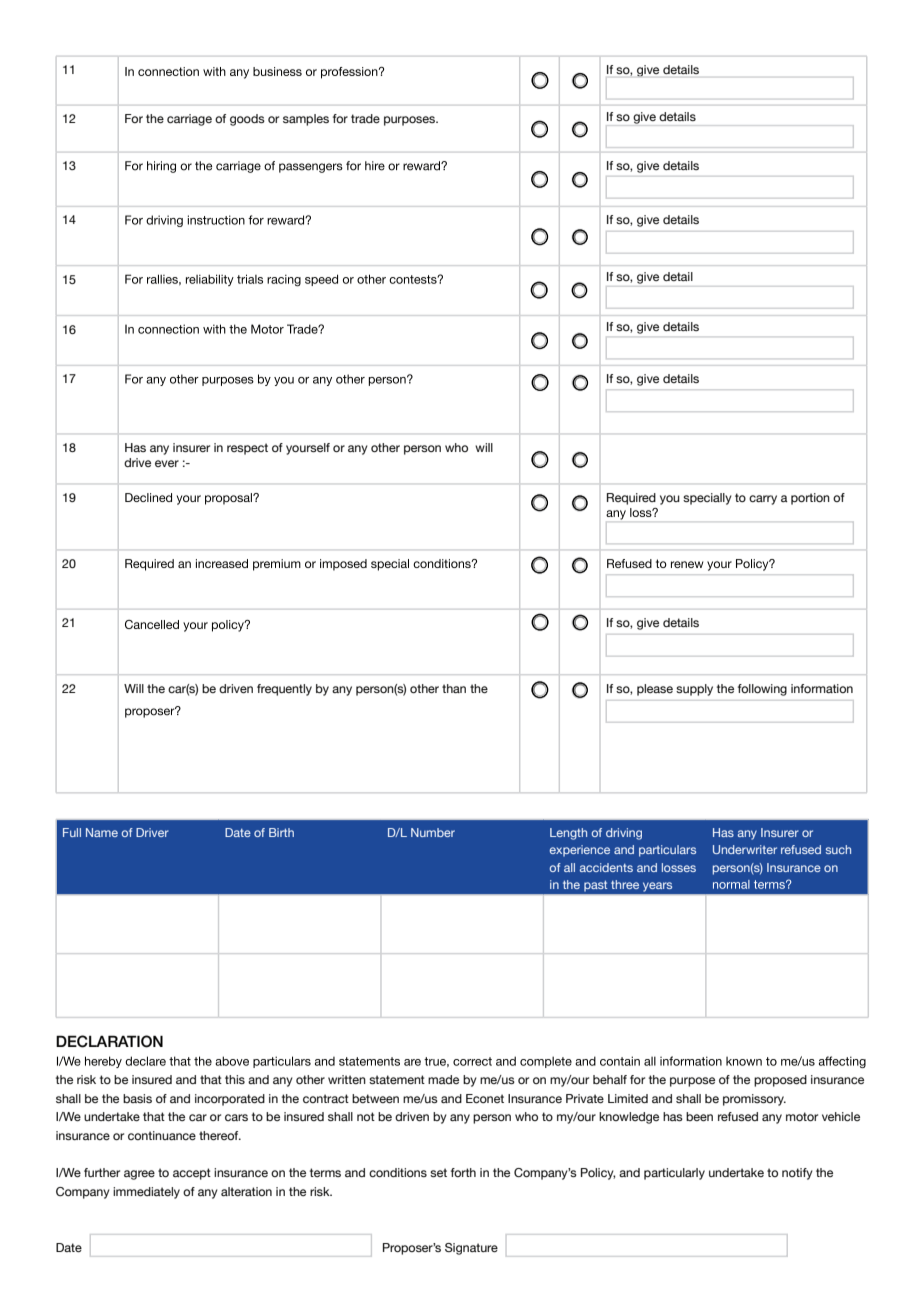 Image resolution: width=924 pixels, height=1308 pixels. What do you see at coordinates (762, 690) in the page?
I see `following` at bounding box center [762, 690].
